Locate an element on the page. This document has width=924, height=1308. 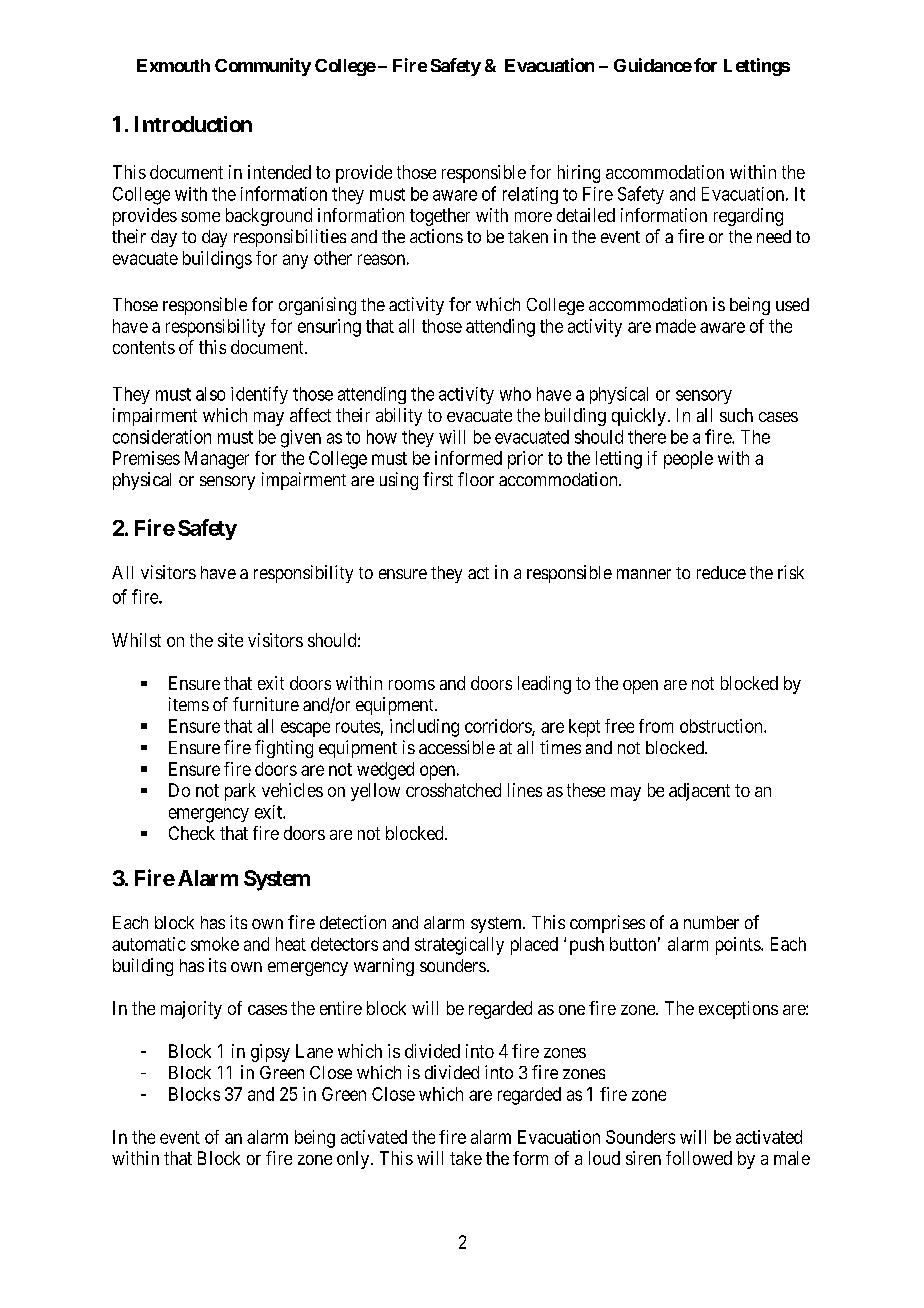
relating is located at coordinates (530, 195).
